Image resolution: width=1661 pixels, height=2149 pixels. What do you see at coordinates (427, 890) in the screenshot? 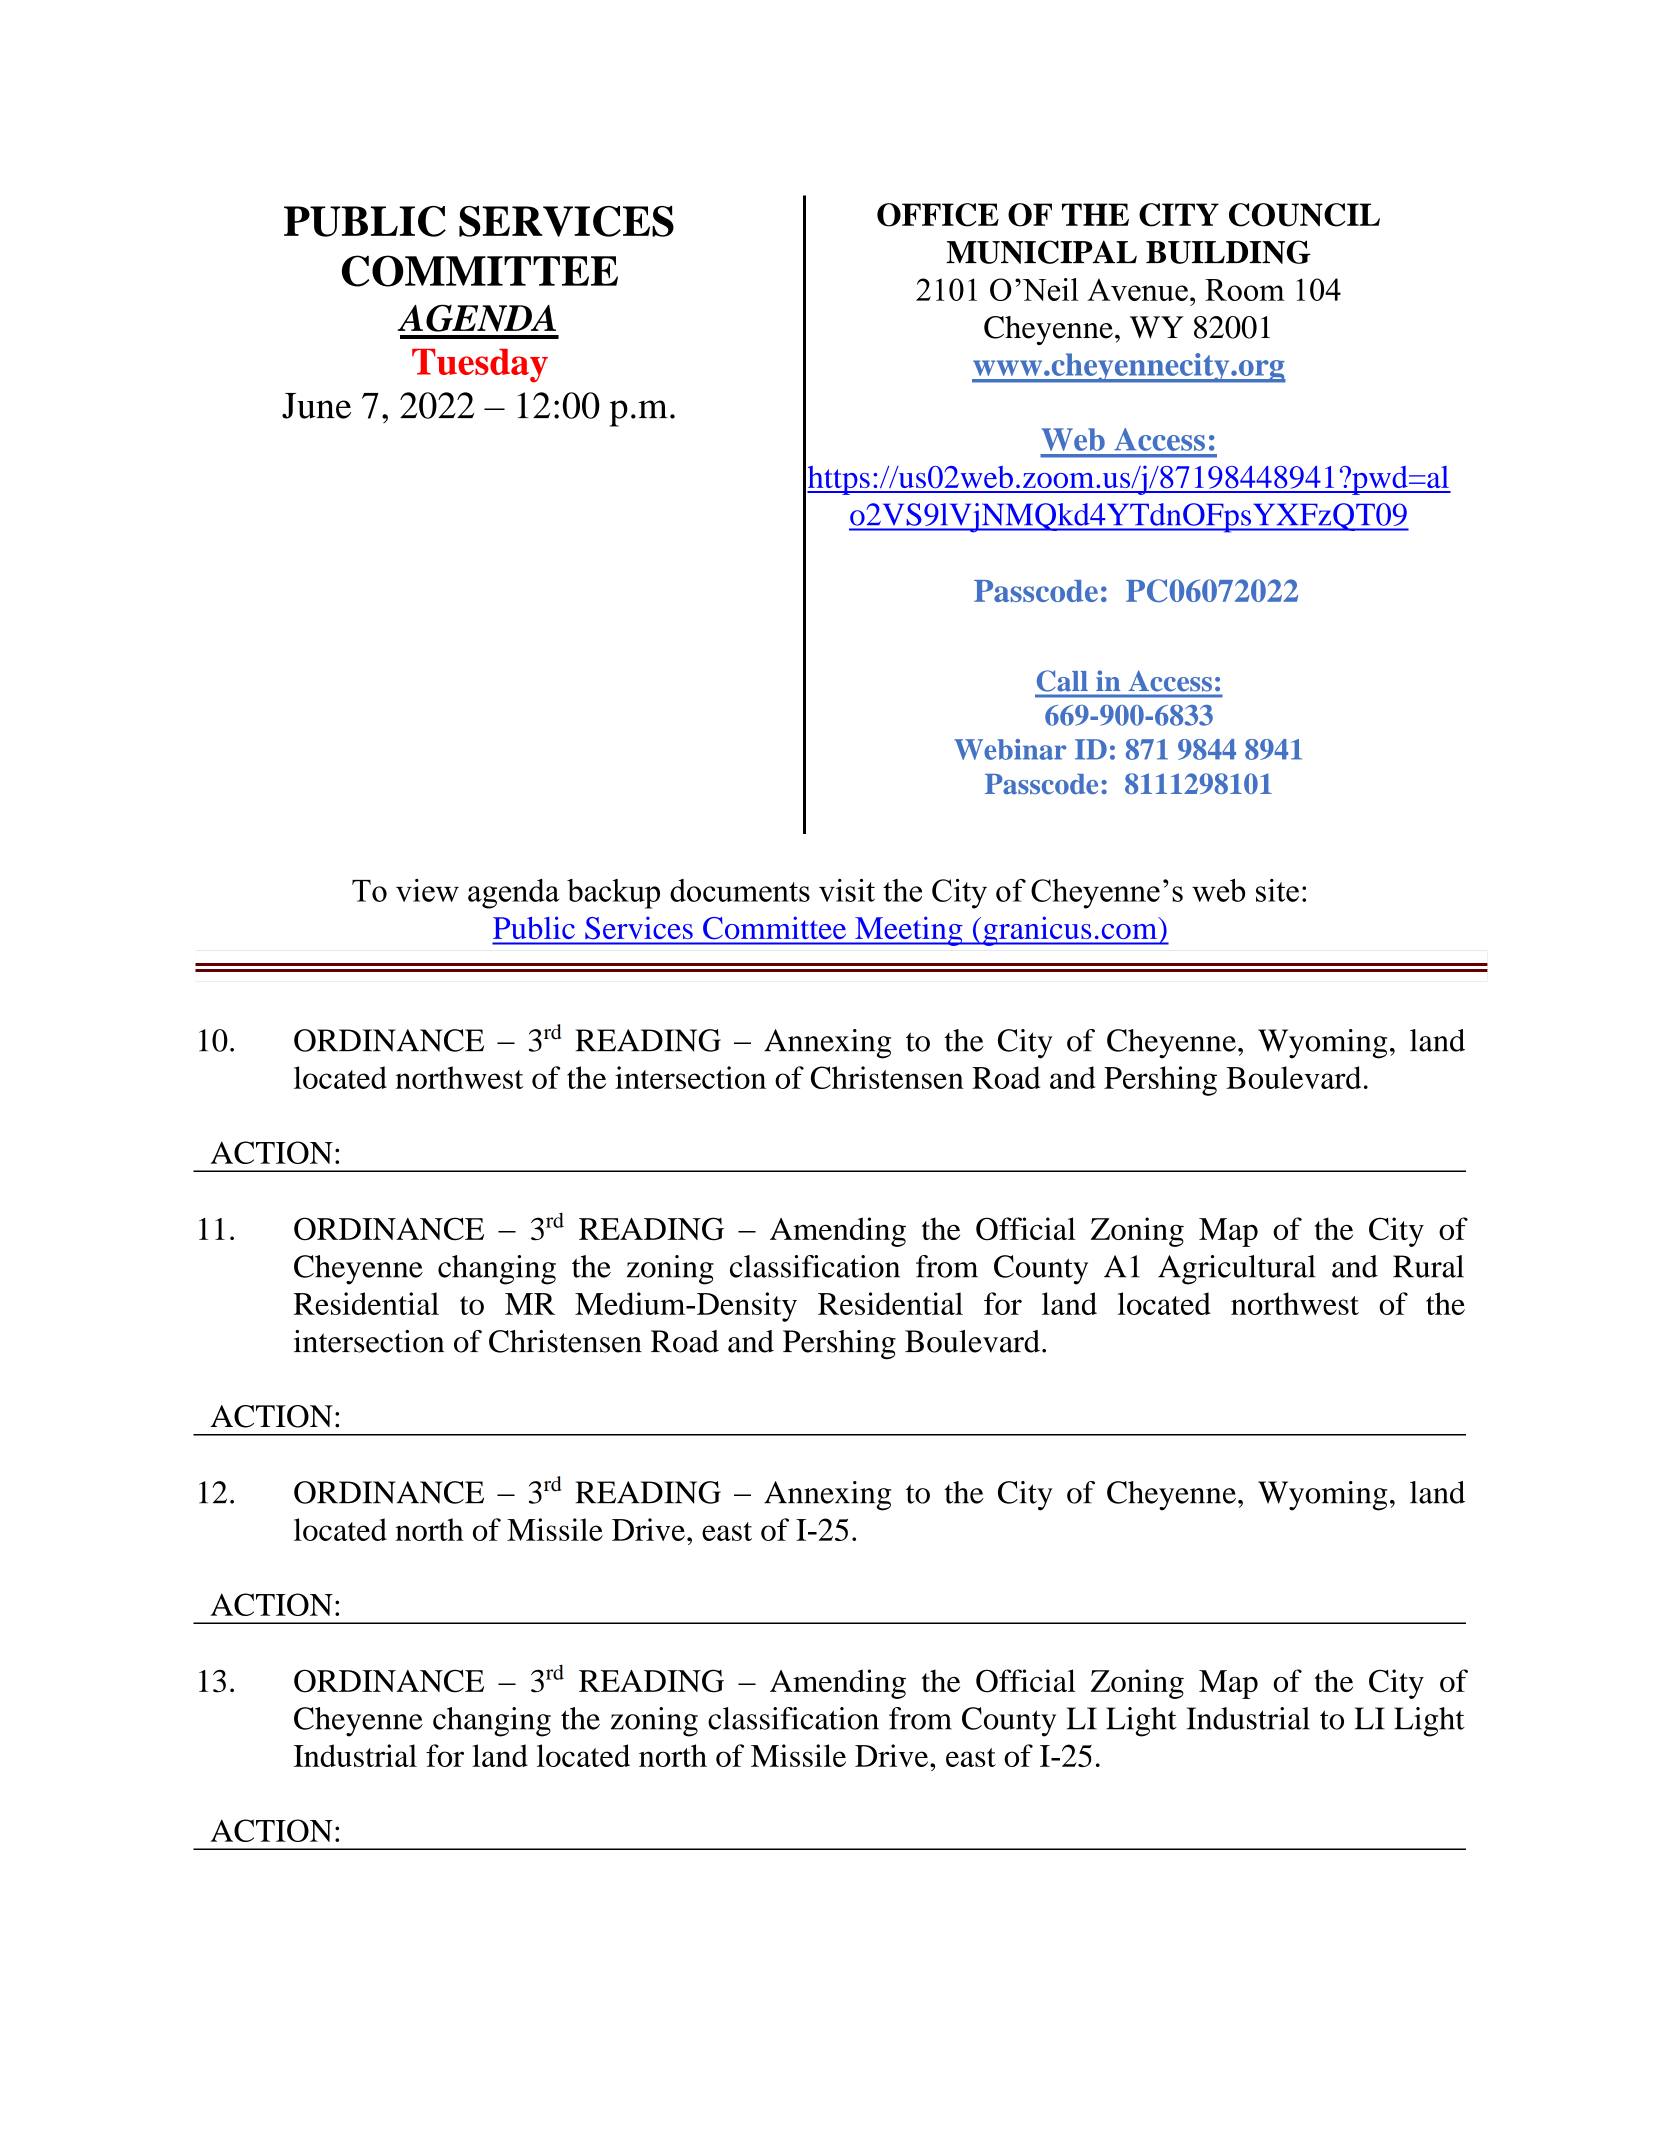
I see `view` at bounding box center [427, 890].
